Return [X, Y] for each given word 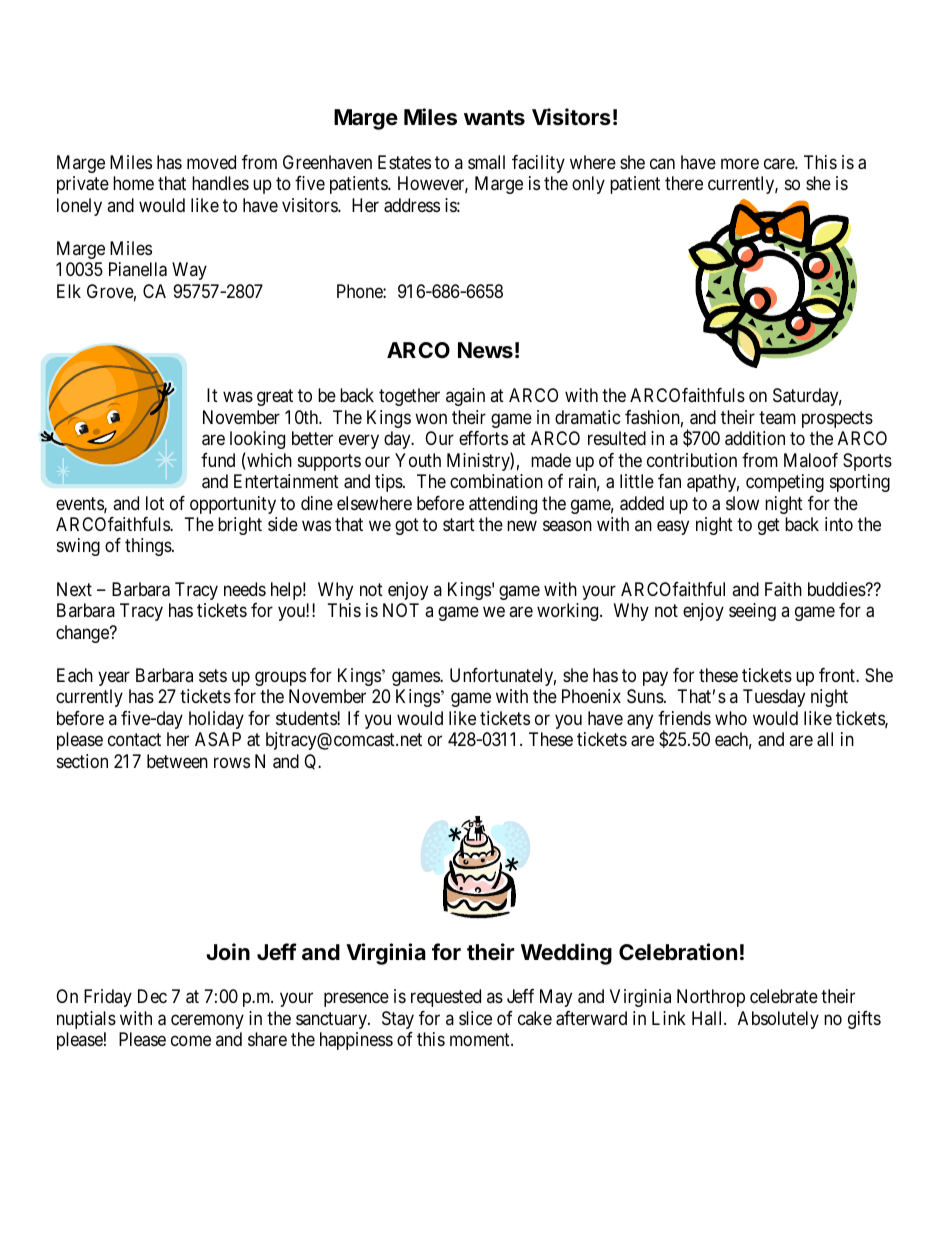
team [777, 418]
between [177, 761]
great [275, 397]
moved [211, 162]
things [148, 547]
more [740, 164]
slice [475, 1018]
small [486, 162]
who [731, 718]
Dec [152, 996]
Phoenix [591, 696]
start [459, 524]
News [485, 350]
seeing [752, 612]
